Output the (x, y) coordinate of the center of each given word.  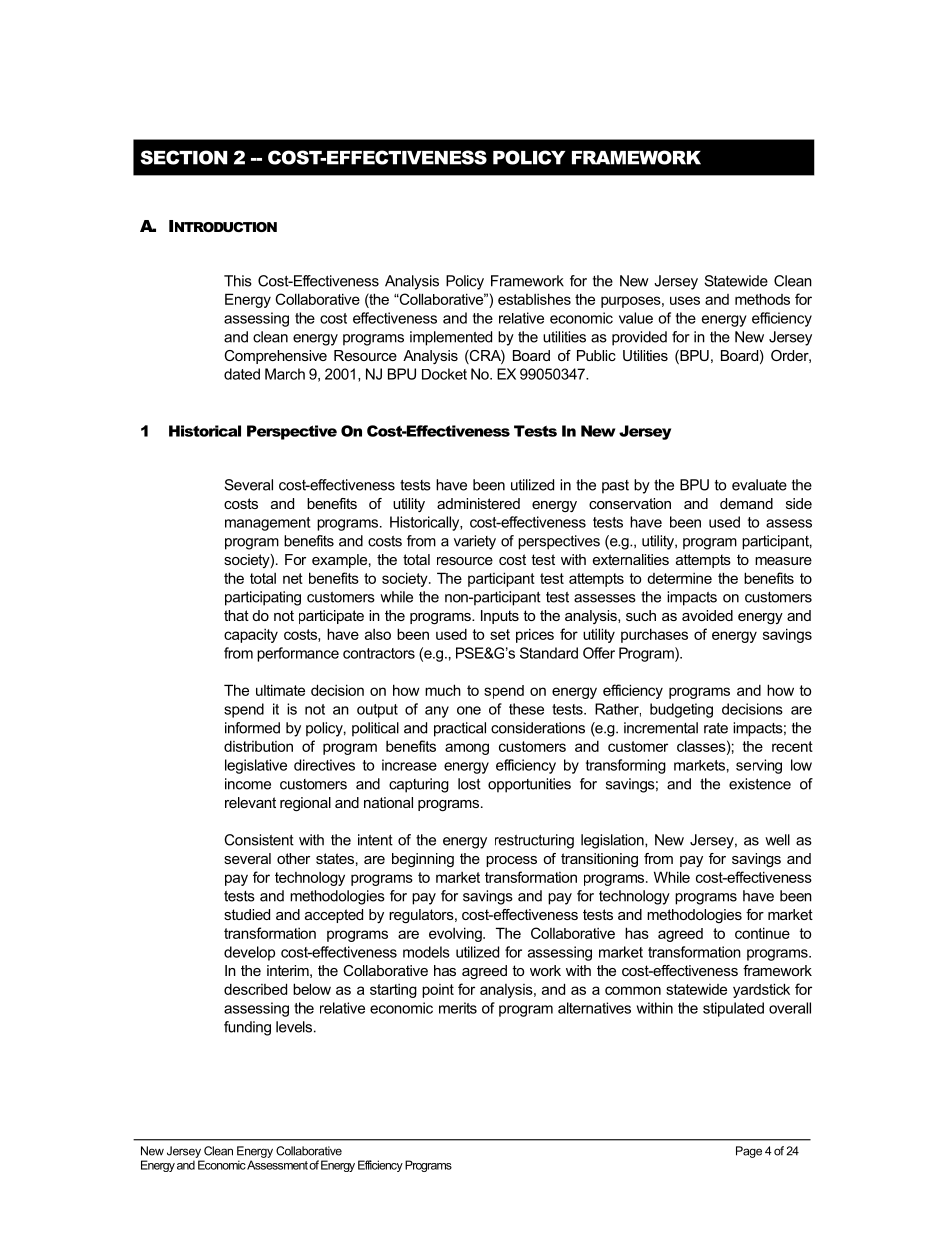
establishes (534, 299)
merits (458, 1008)
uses (685, 300)
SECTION (183, 157)
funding (247, 1028)
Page (749, 1152)
